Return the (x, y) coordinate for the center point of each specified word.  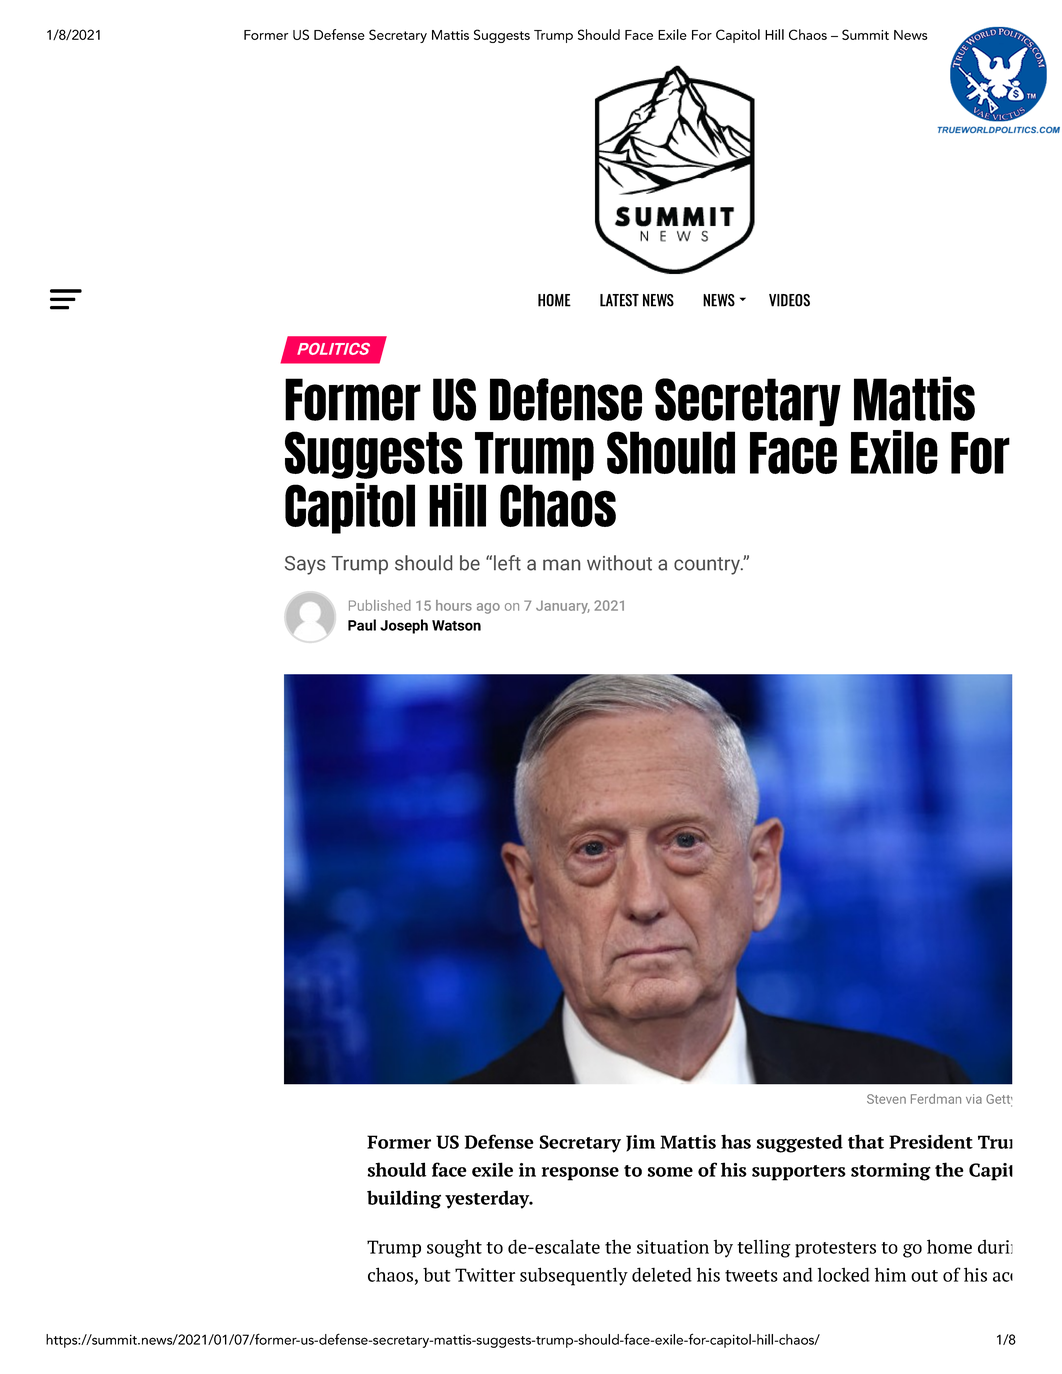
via (974, 1099)
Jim (640, 1143)
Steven (886, 1099)
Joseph (404, 626)
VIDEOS (789, 300)
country (708, 566)
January (563, 607)
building (404, 1199)
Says (305, 565)
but (437, 1275)
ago (488, 608)
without (619, 563)
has (736, 1141)
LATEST (619, 300)
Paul (362, 625)
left (507, 563)
